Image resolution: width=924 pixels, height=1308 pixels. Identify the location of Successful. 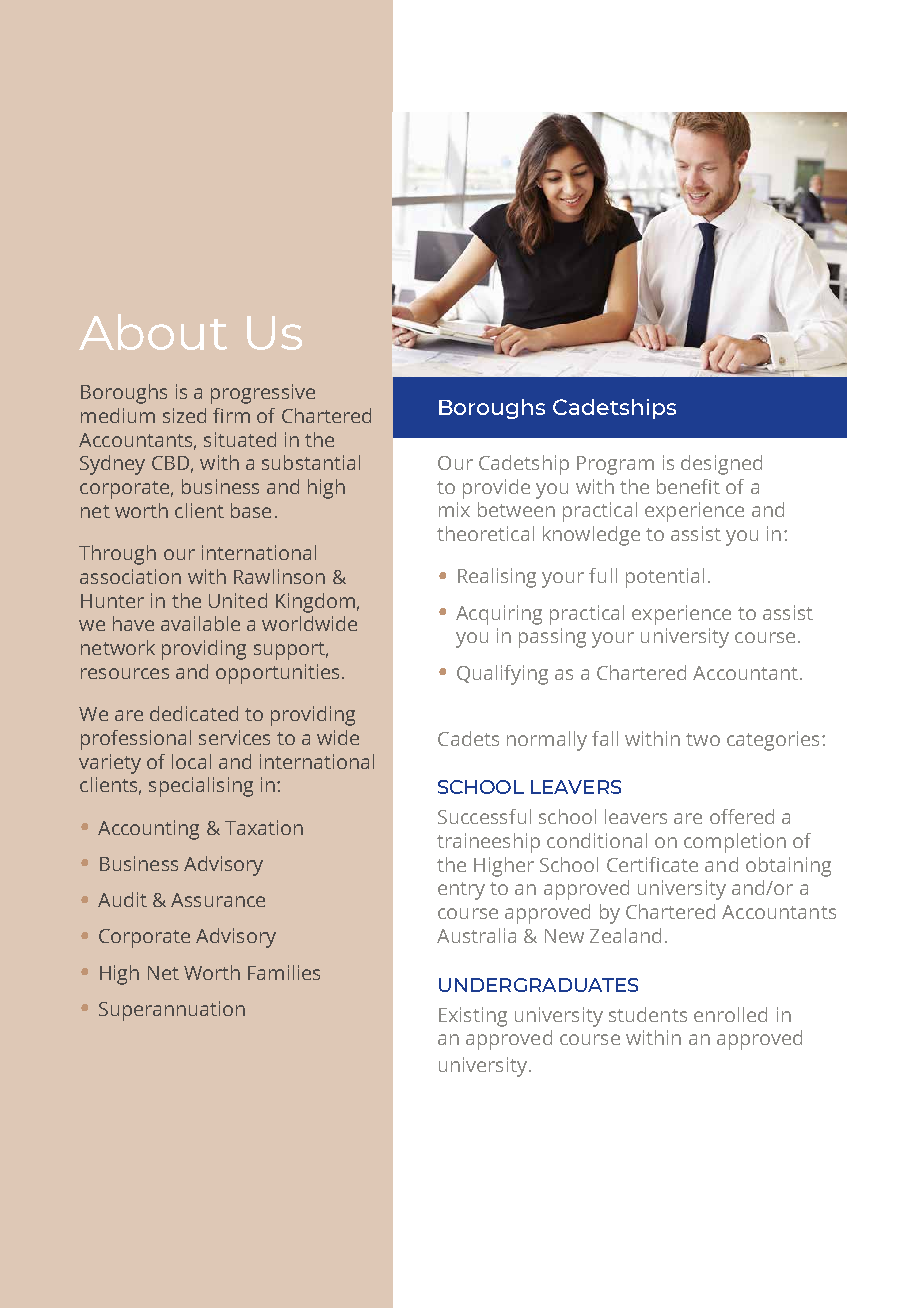
(484, 816).
